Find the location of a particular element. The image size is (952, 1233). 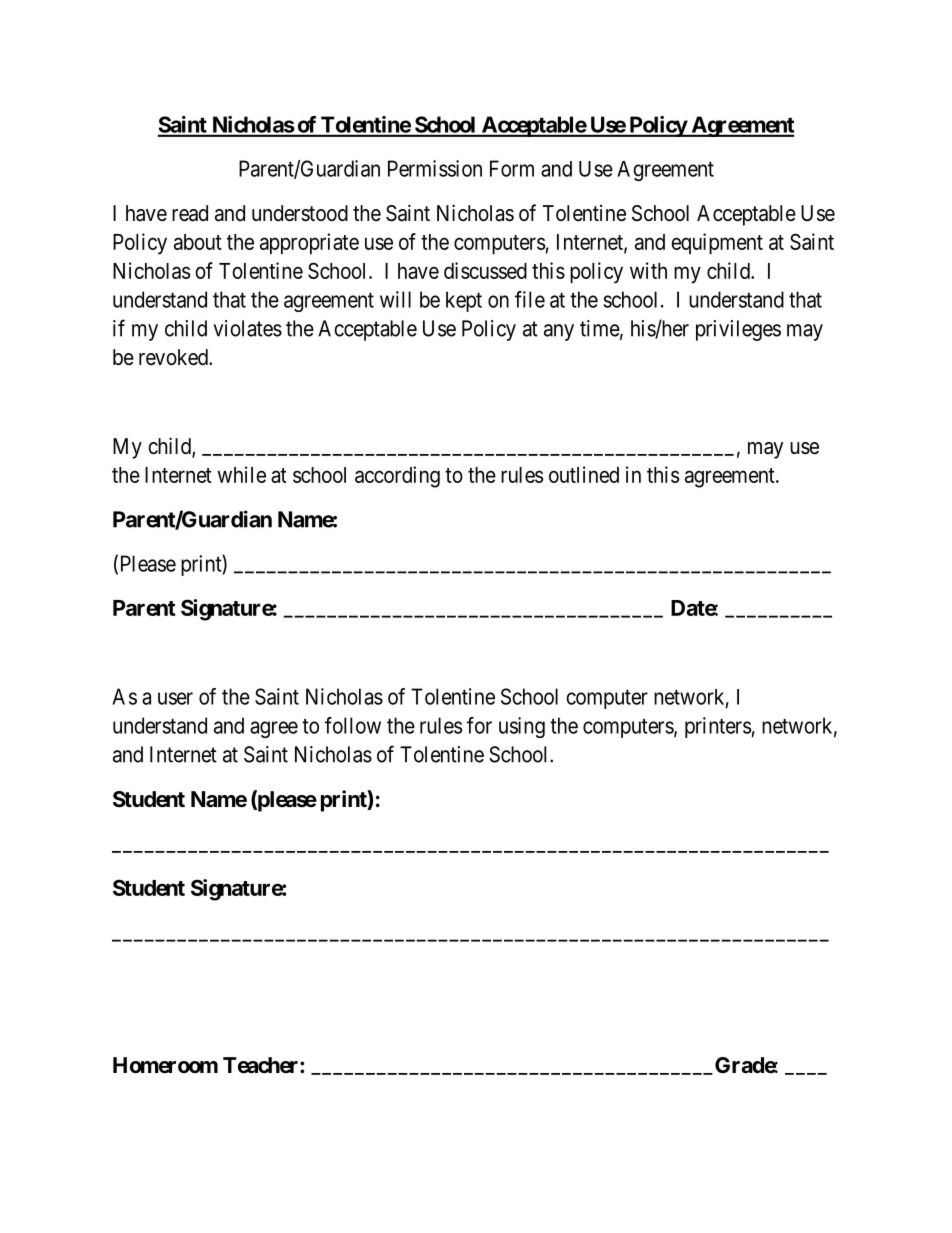

read is located at coordinates (190, 213).
